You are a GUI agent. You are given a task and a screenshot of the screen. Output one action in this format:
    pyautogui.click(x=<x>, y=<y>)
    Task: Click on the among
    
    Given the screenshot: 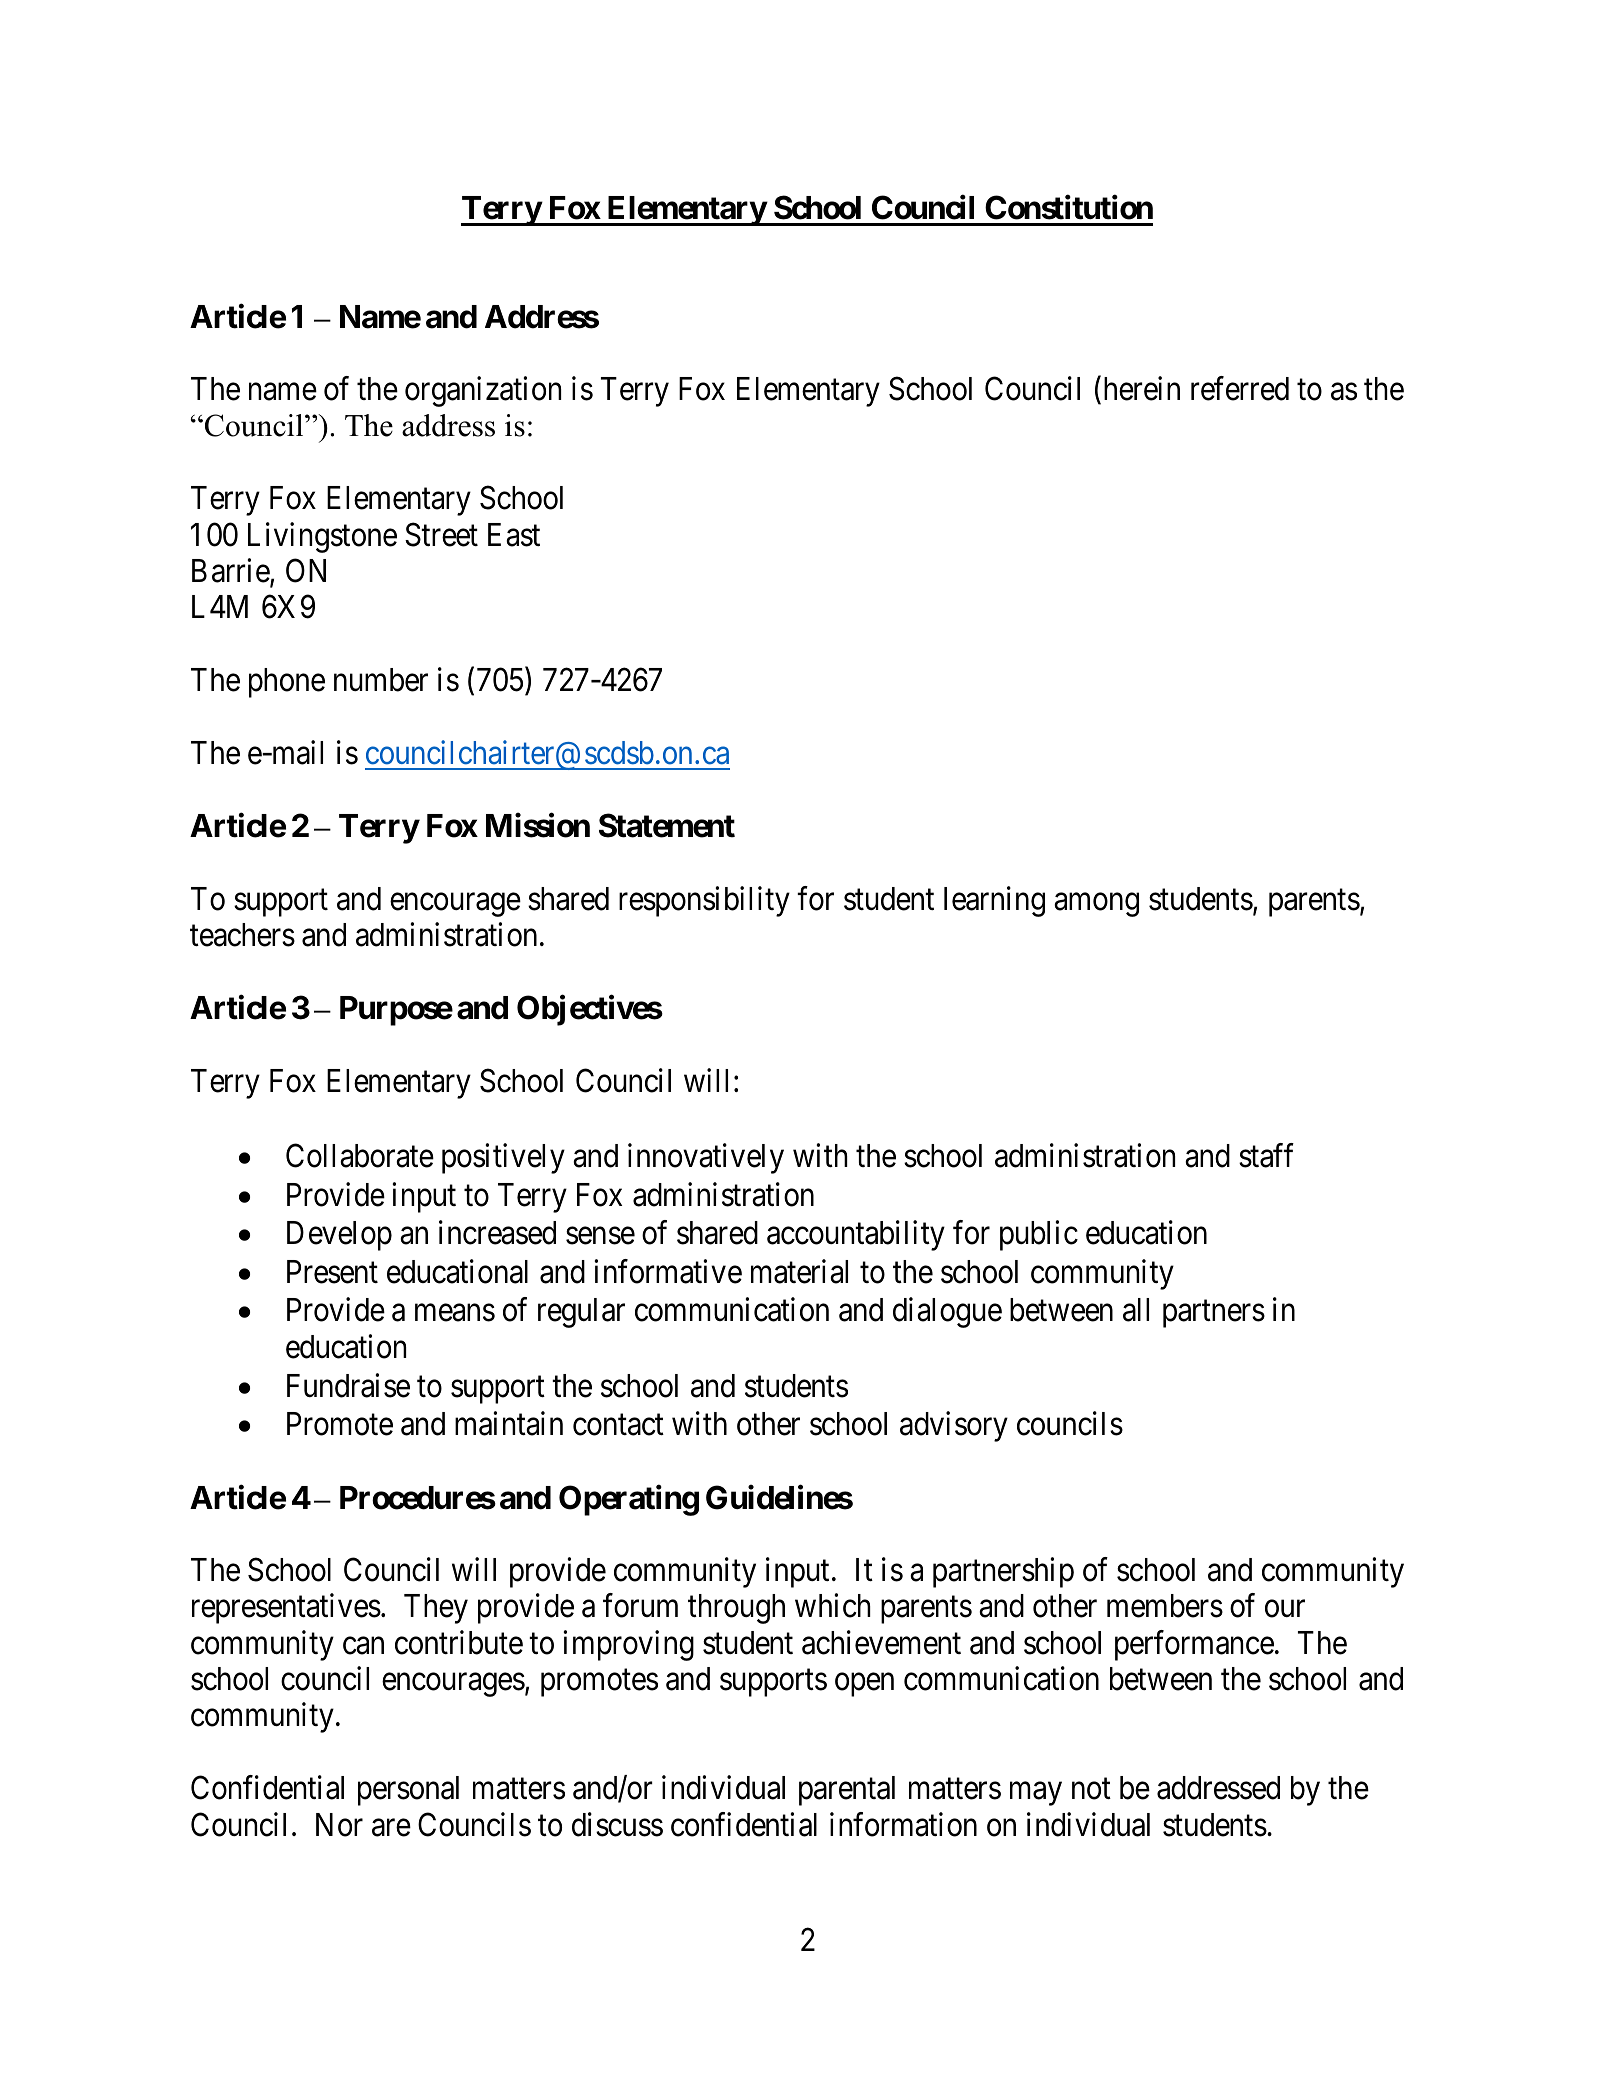 What is the action you would take?
    pyautogui.click(x=1096, y=905)
